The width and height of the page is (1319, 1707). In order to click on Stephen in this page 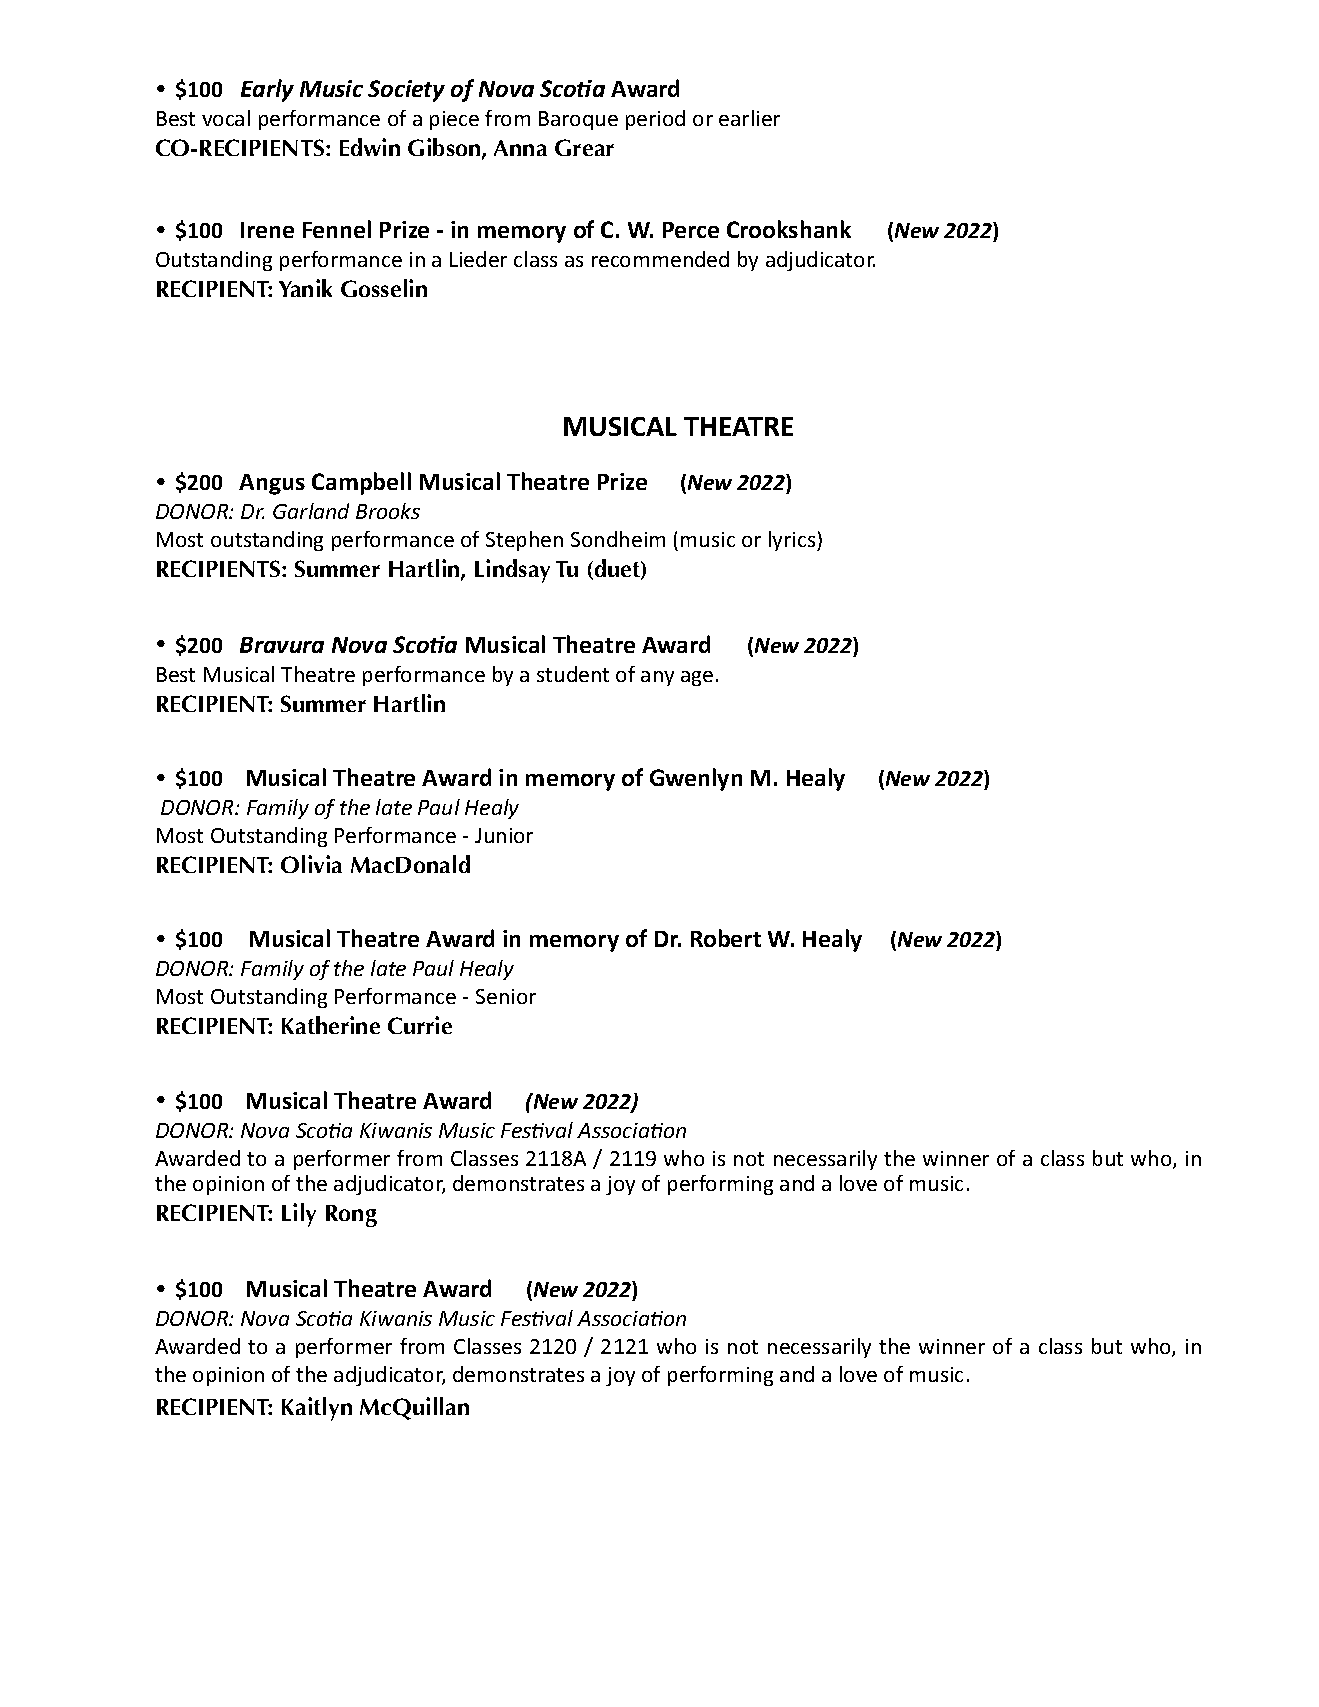, I will do `click(524, 541)`.
